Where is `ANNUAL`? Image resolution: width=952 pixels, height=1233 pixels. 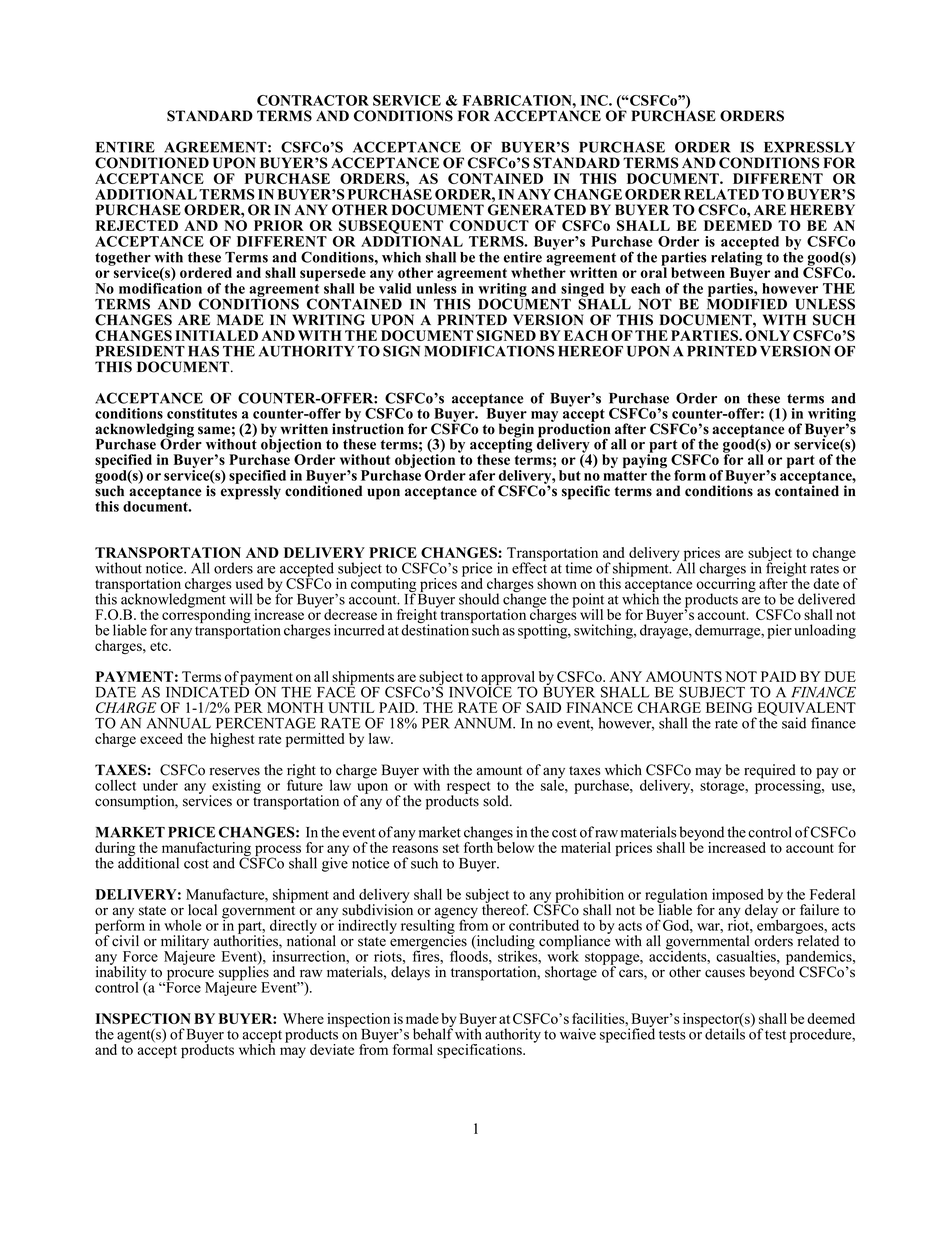 ANNUAL is located at coordinates (179, 723).
